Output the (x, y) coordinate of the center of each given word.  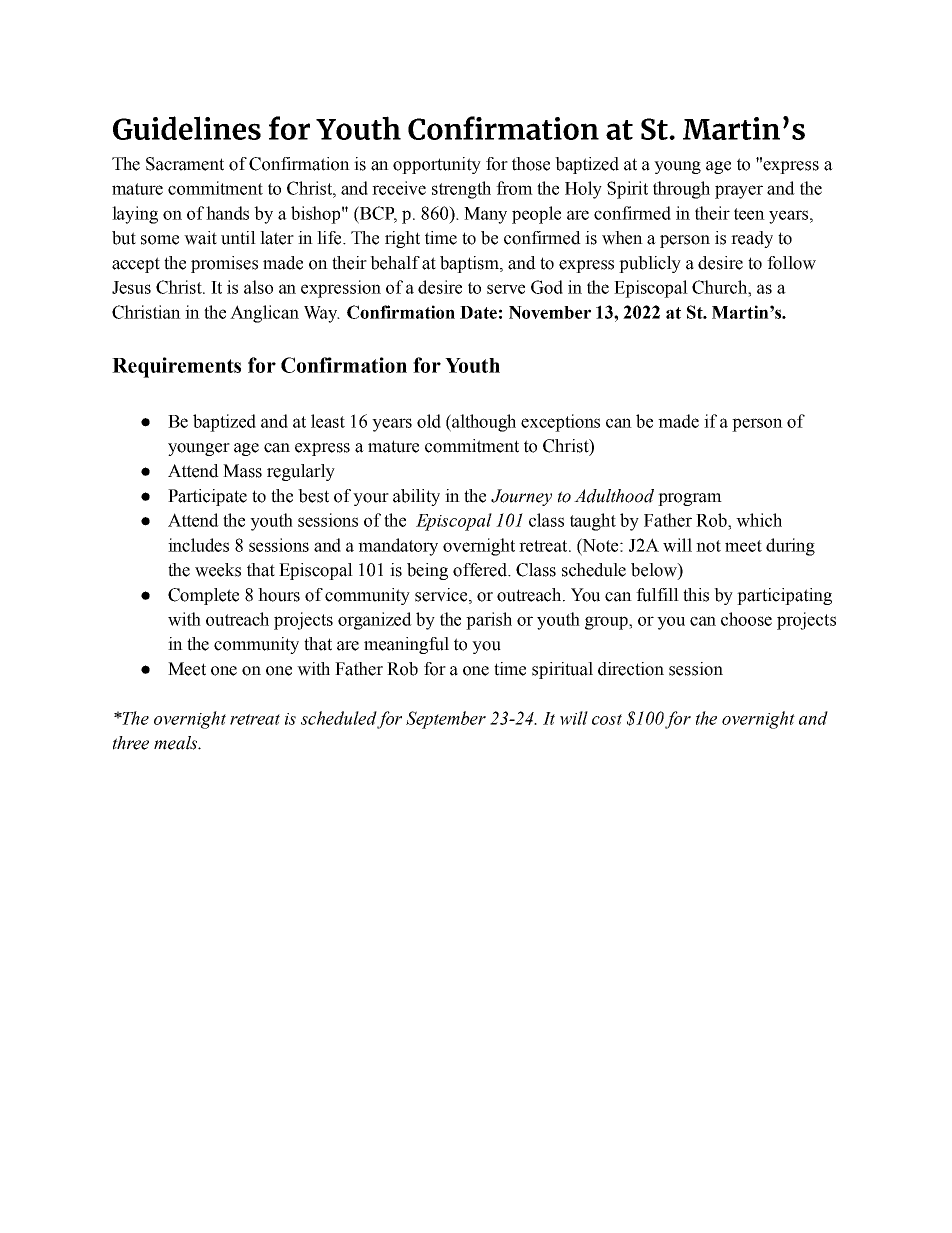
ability (416, 497)
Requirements (176, 367)
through (681, 190)
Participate (207, 497)
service (442, 595)
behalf (395, 263)
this (696, 595)
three (131, 743)
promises (224, 264)
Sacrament (185, 164)
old (429, 421)
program (690, 499)
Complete (203, 596)
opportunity (437, 165)
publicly (650, 264)
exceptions (560, 423)
